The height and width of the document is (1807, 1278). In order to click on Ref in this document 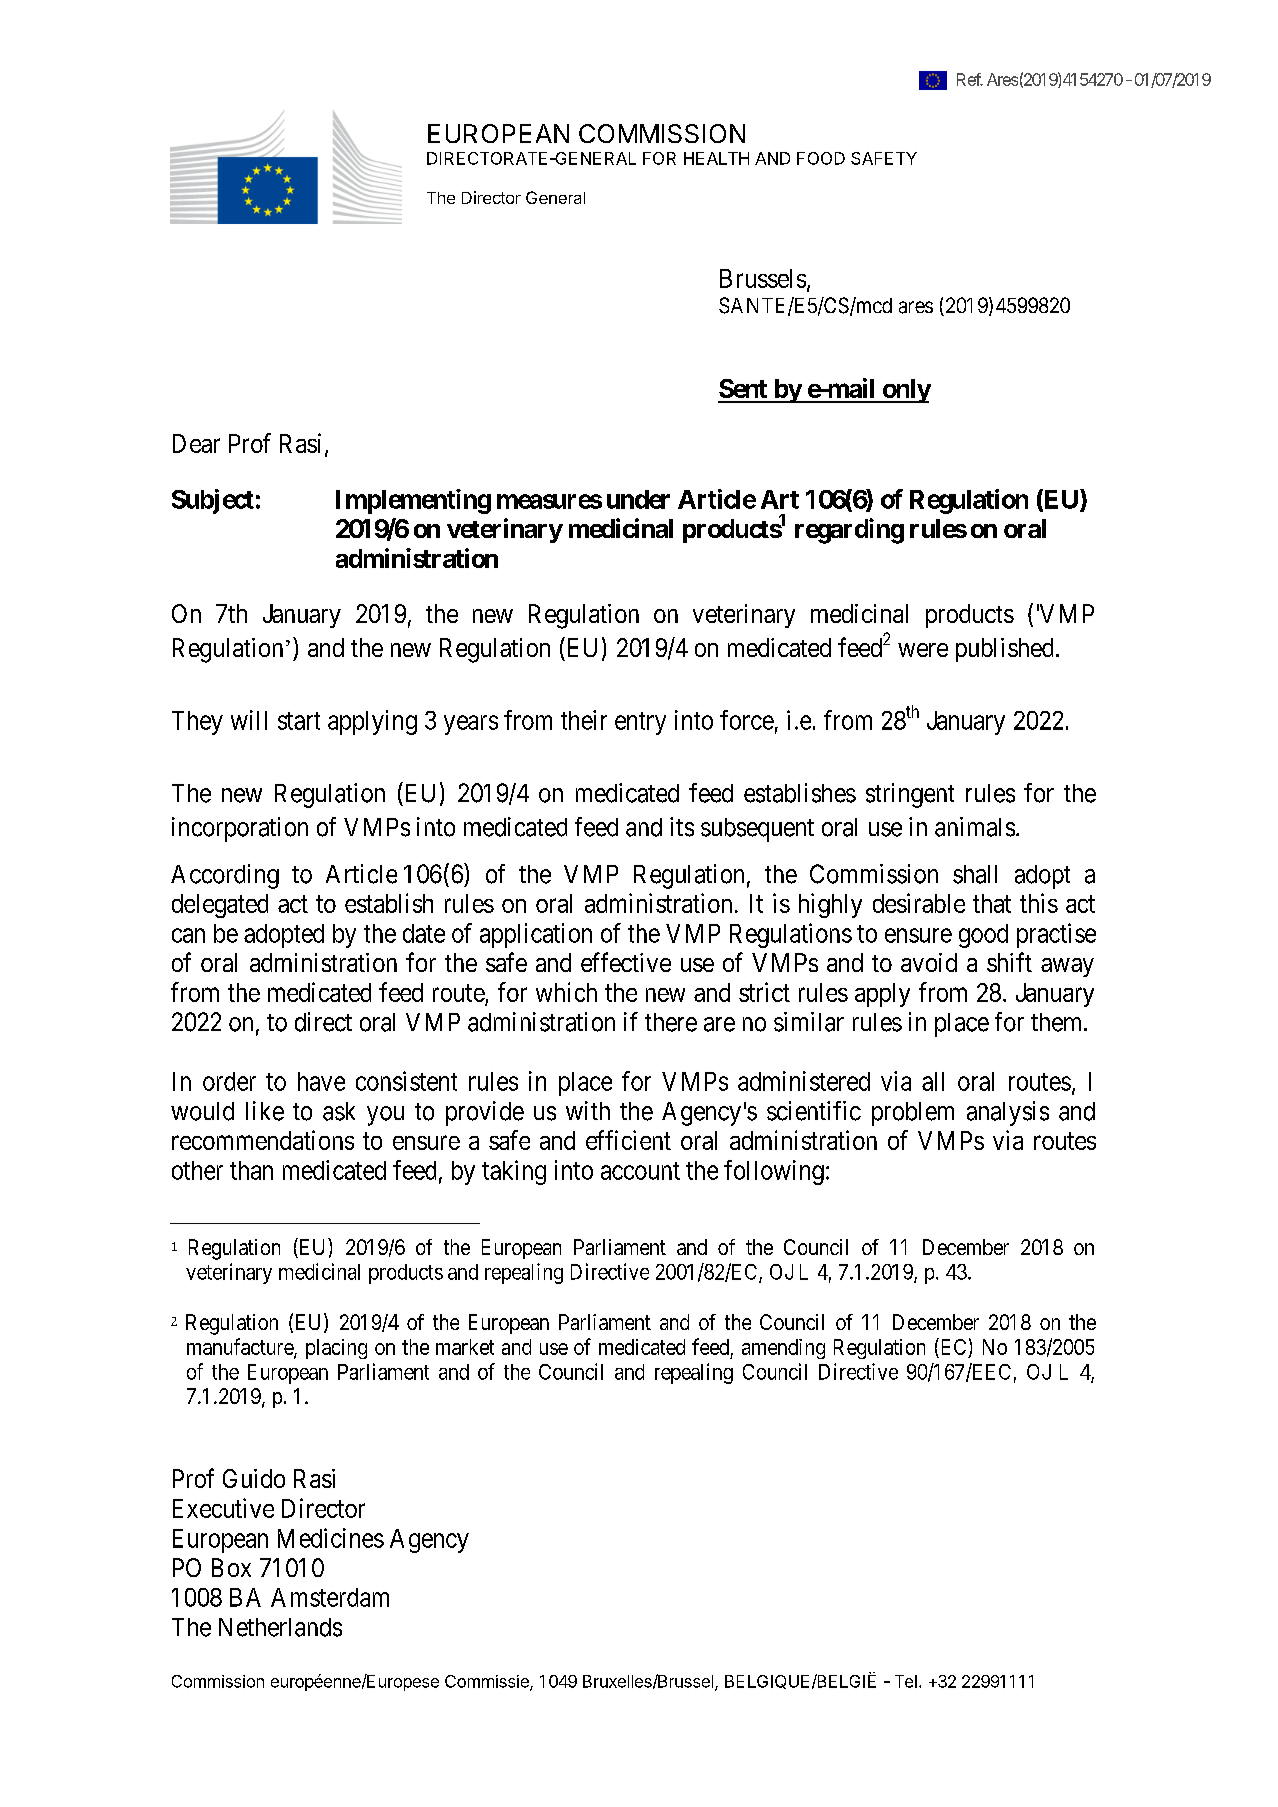, I will do `click(969, 79)`.
